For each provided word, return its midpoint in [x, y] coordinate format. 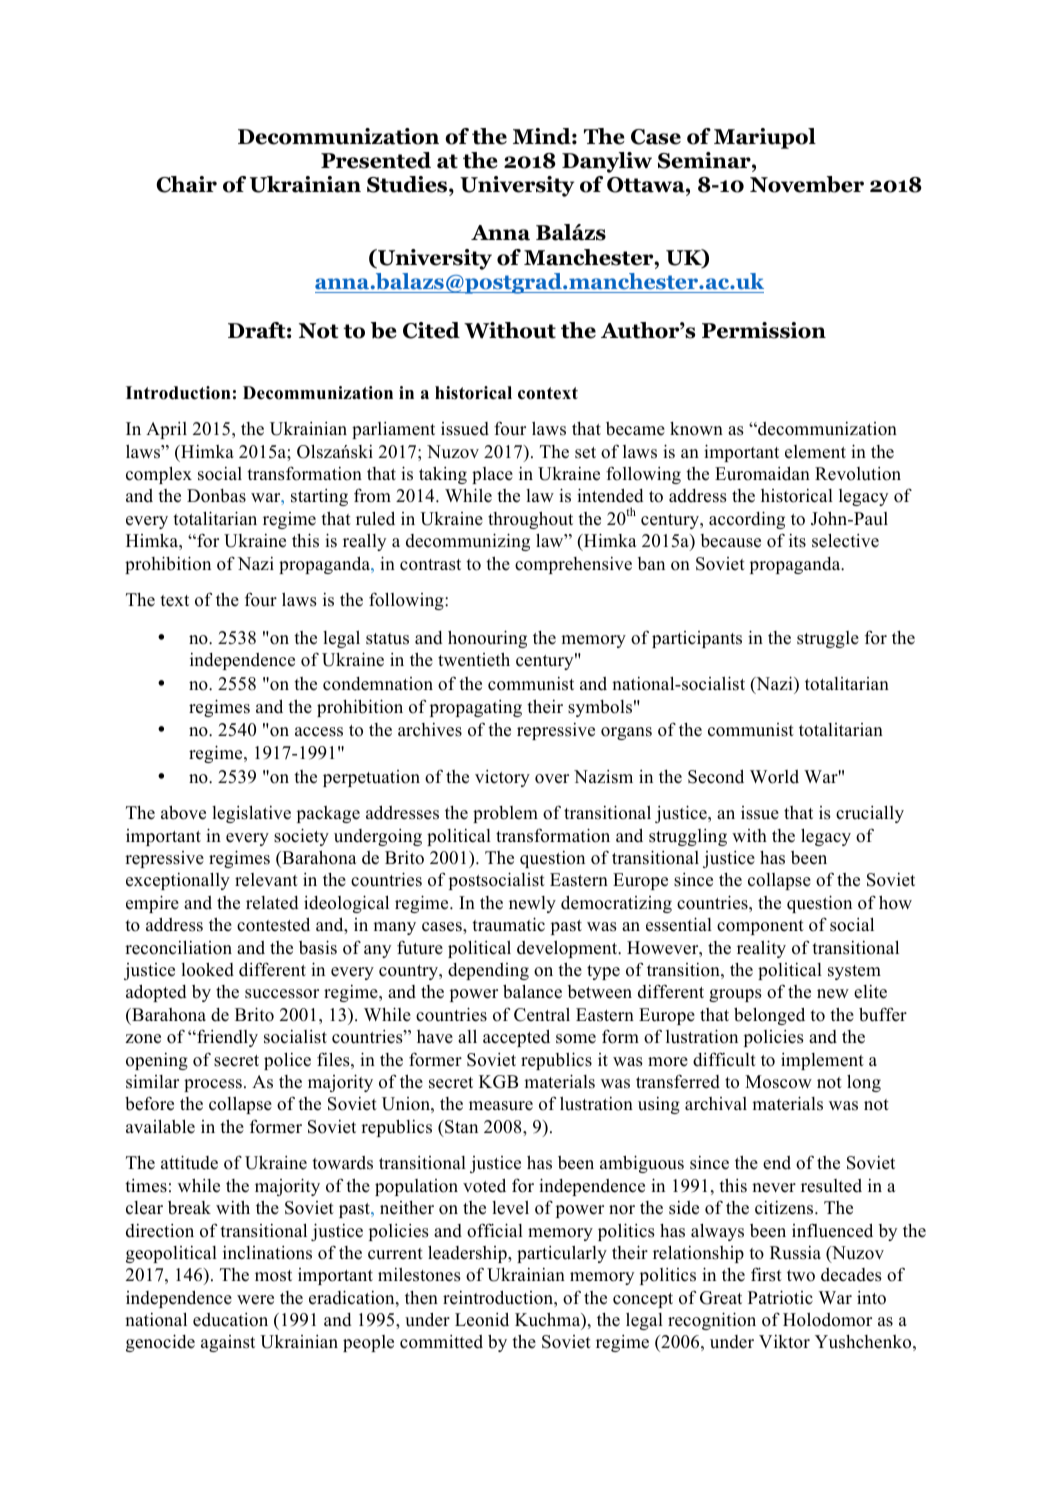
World [774, 777]
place [492, 475]
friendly [226, 1038]
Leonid [482, 1319]
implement [822, 1061]
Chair [186, 184]
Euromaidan [762, 473]
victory [502, 778]
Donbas [216, 496]
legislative [251, 814]
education [230, 1320]
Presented [376, 160]
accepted [516, 1038]
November [807, 184]
